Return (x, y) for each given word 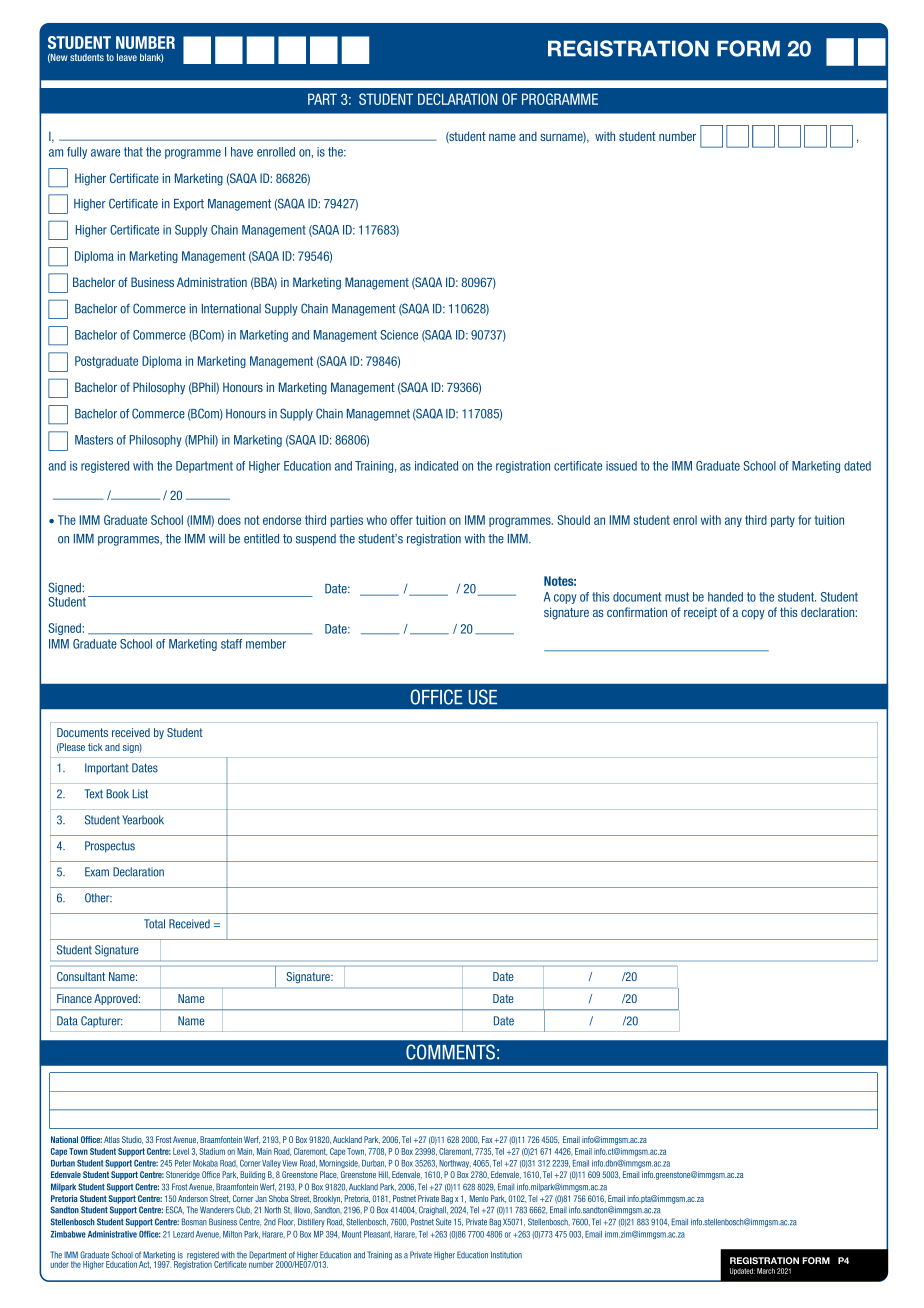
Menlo (479, 1198)
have (242, 152)
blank (151, 58)
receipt (700, 613)
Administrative (112, 1234)
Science (399, 335)
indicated (436, 466)
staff (231, 644)
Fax (487, 1139)
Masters (94, 440)
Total (154, 924)
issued (621, 466)
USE (483, 697)
